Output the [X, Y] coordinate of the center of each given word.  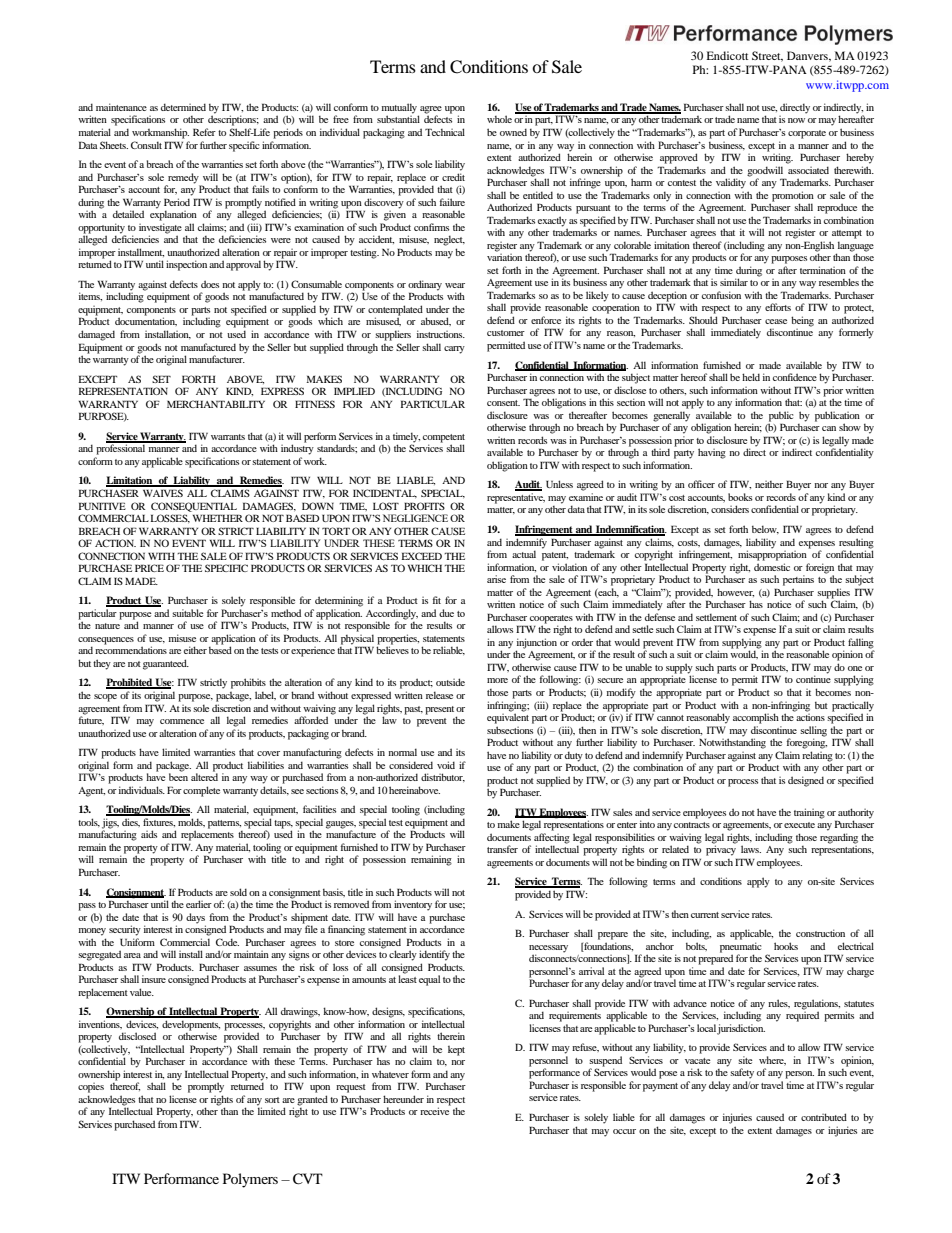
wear [455, 285]
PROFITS [424, 506]
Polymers [250, 1180]
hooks [786, 946]
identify [434, 955]
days [195, 918]
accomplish [756, 718]
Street [767, 56]
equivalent [508, 717]
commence [182, 721]
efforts [778, 307]
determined [183, 107]
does [210, 284]
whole [499, 119]
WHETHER [218, 518]
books [740, 497]
